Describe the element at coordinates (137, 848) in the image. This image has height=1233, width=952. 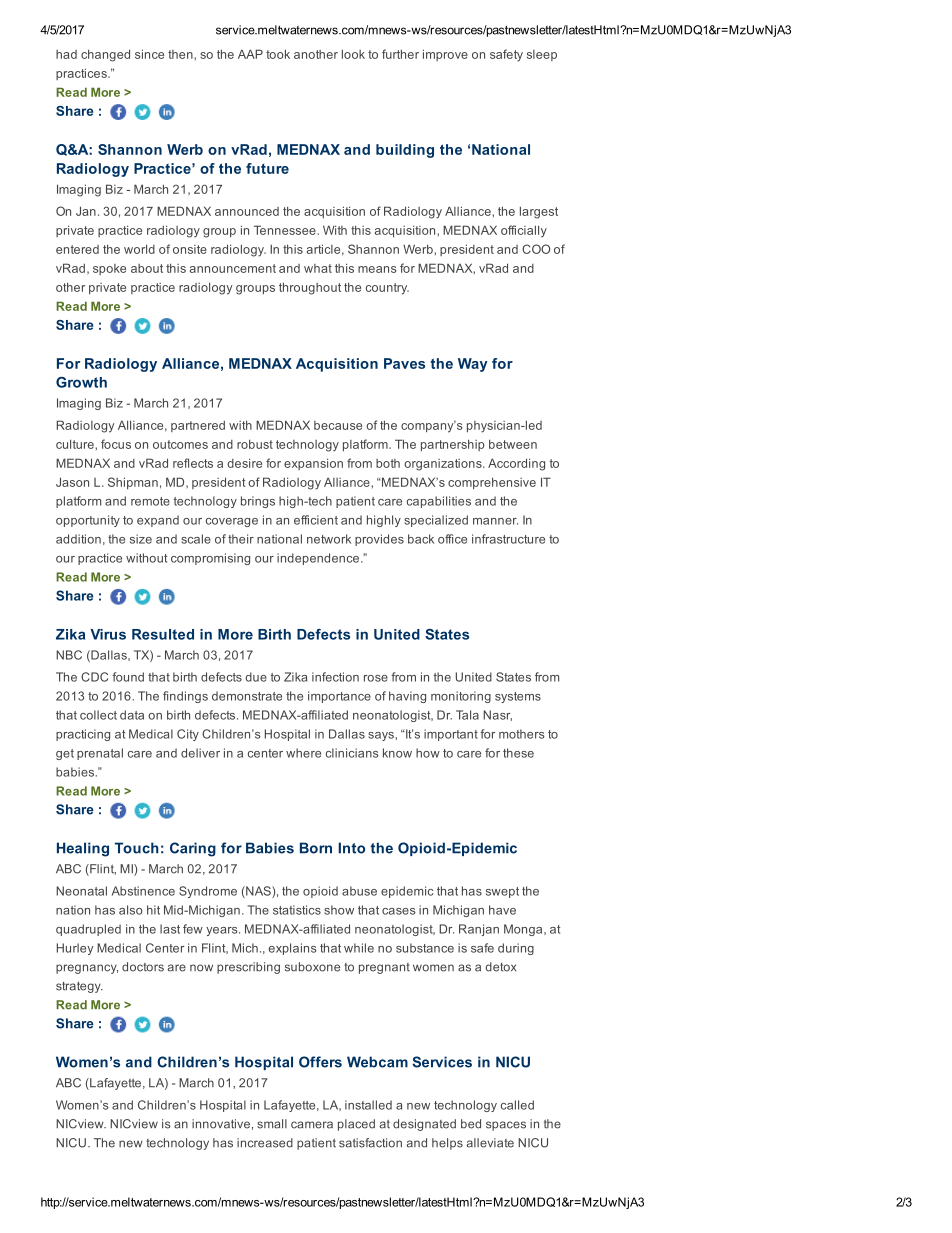
I see `Touch` at that location.
